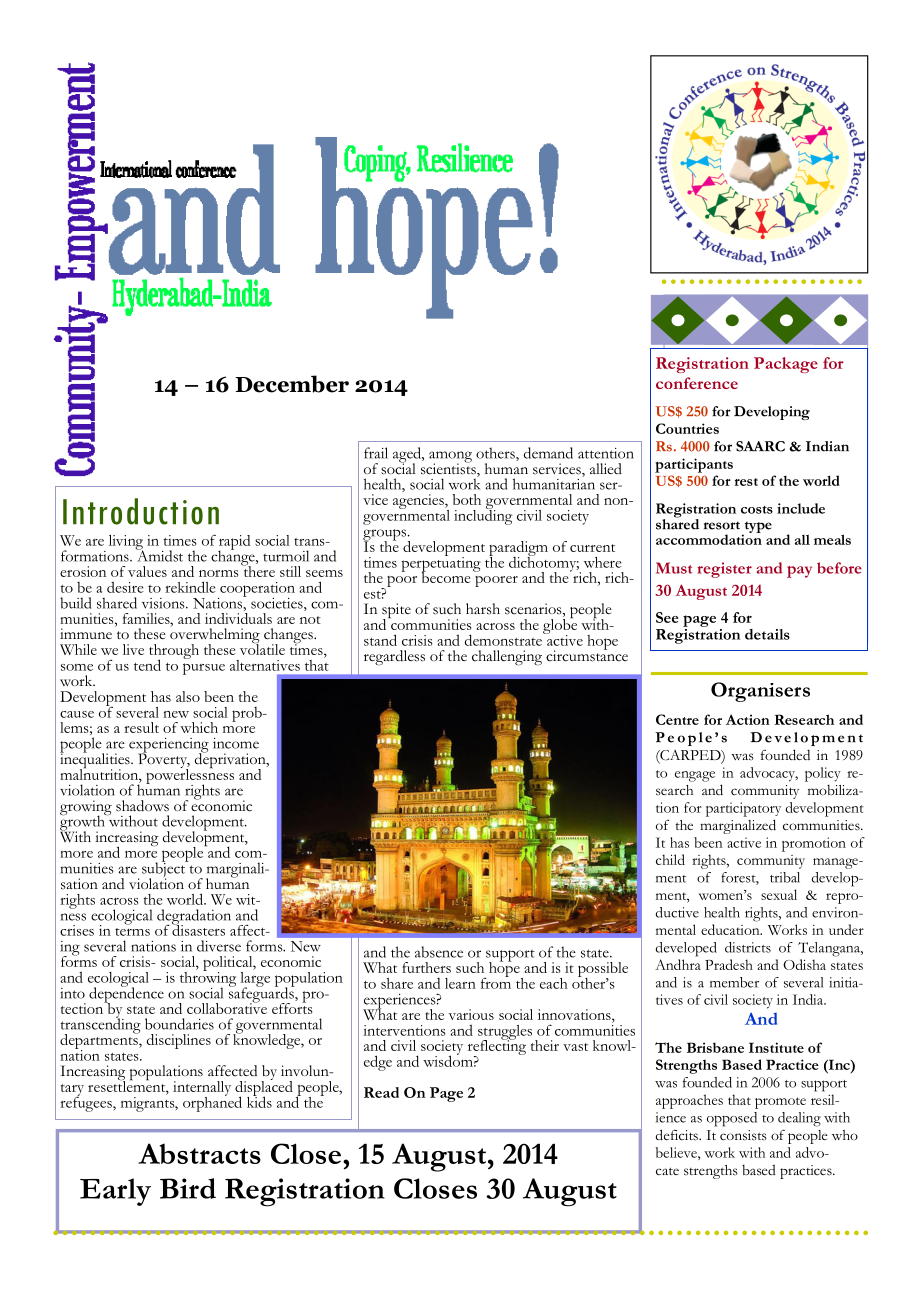 This screenshot has height=1308, width=924. What do you see at coordinates (381, 1092) in the screenshot?
I see `Read` at bounding box center [381, 1092].
